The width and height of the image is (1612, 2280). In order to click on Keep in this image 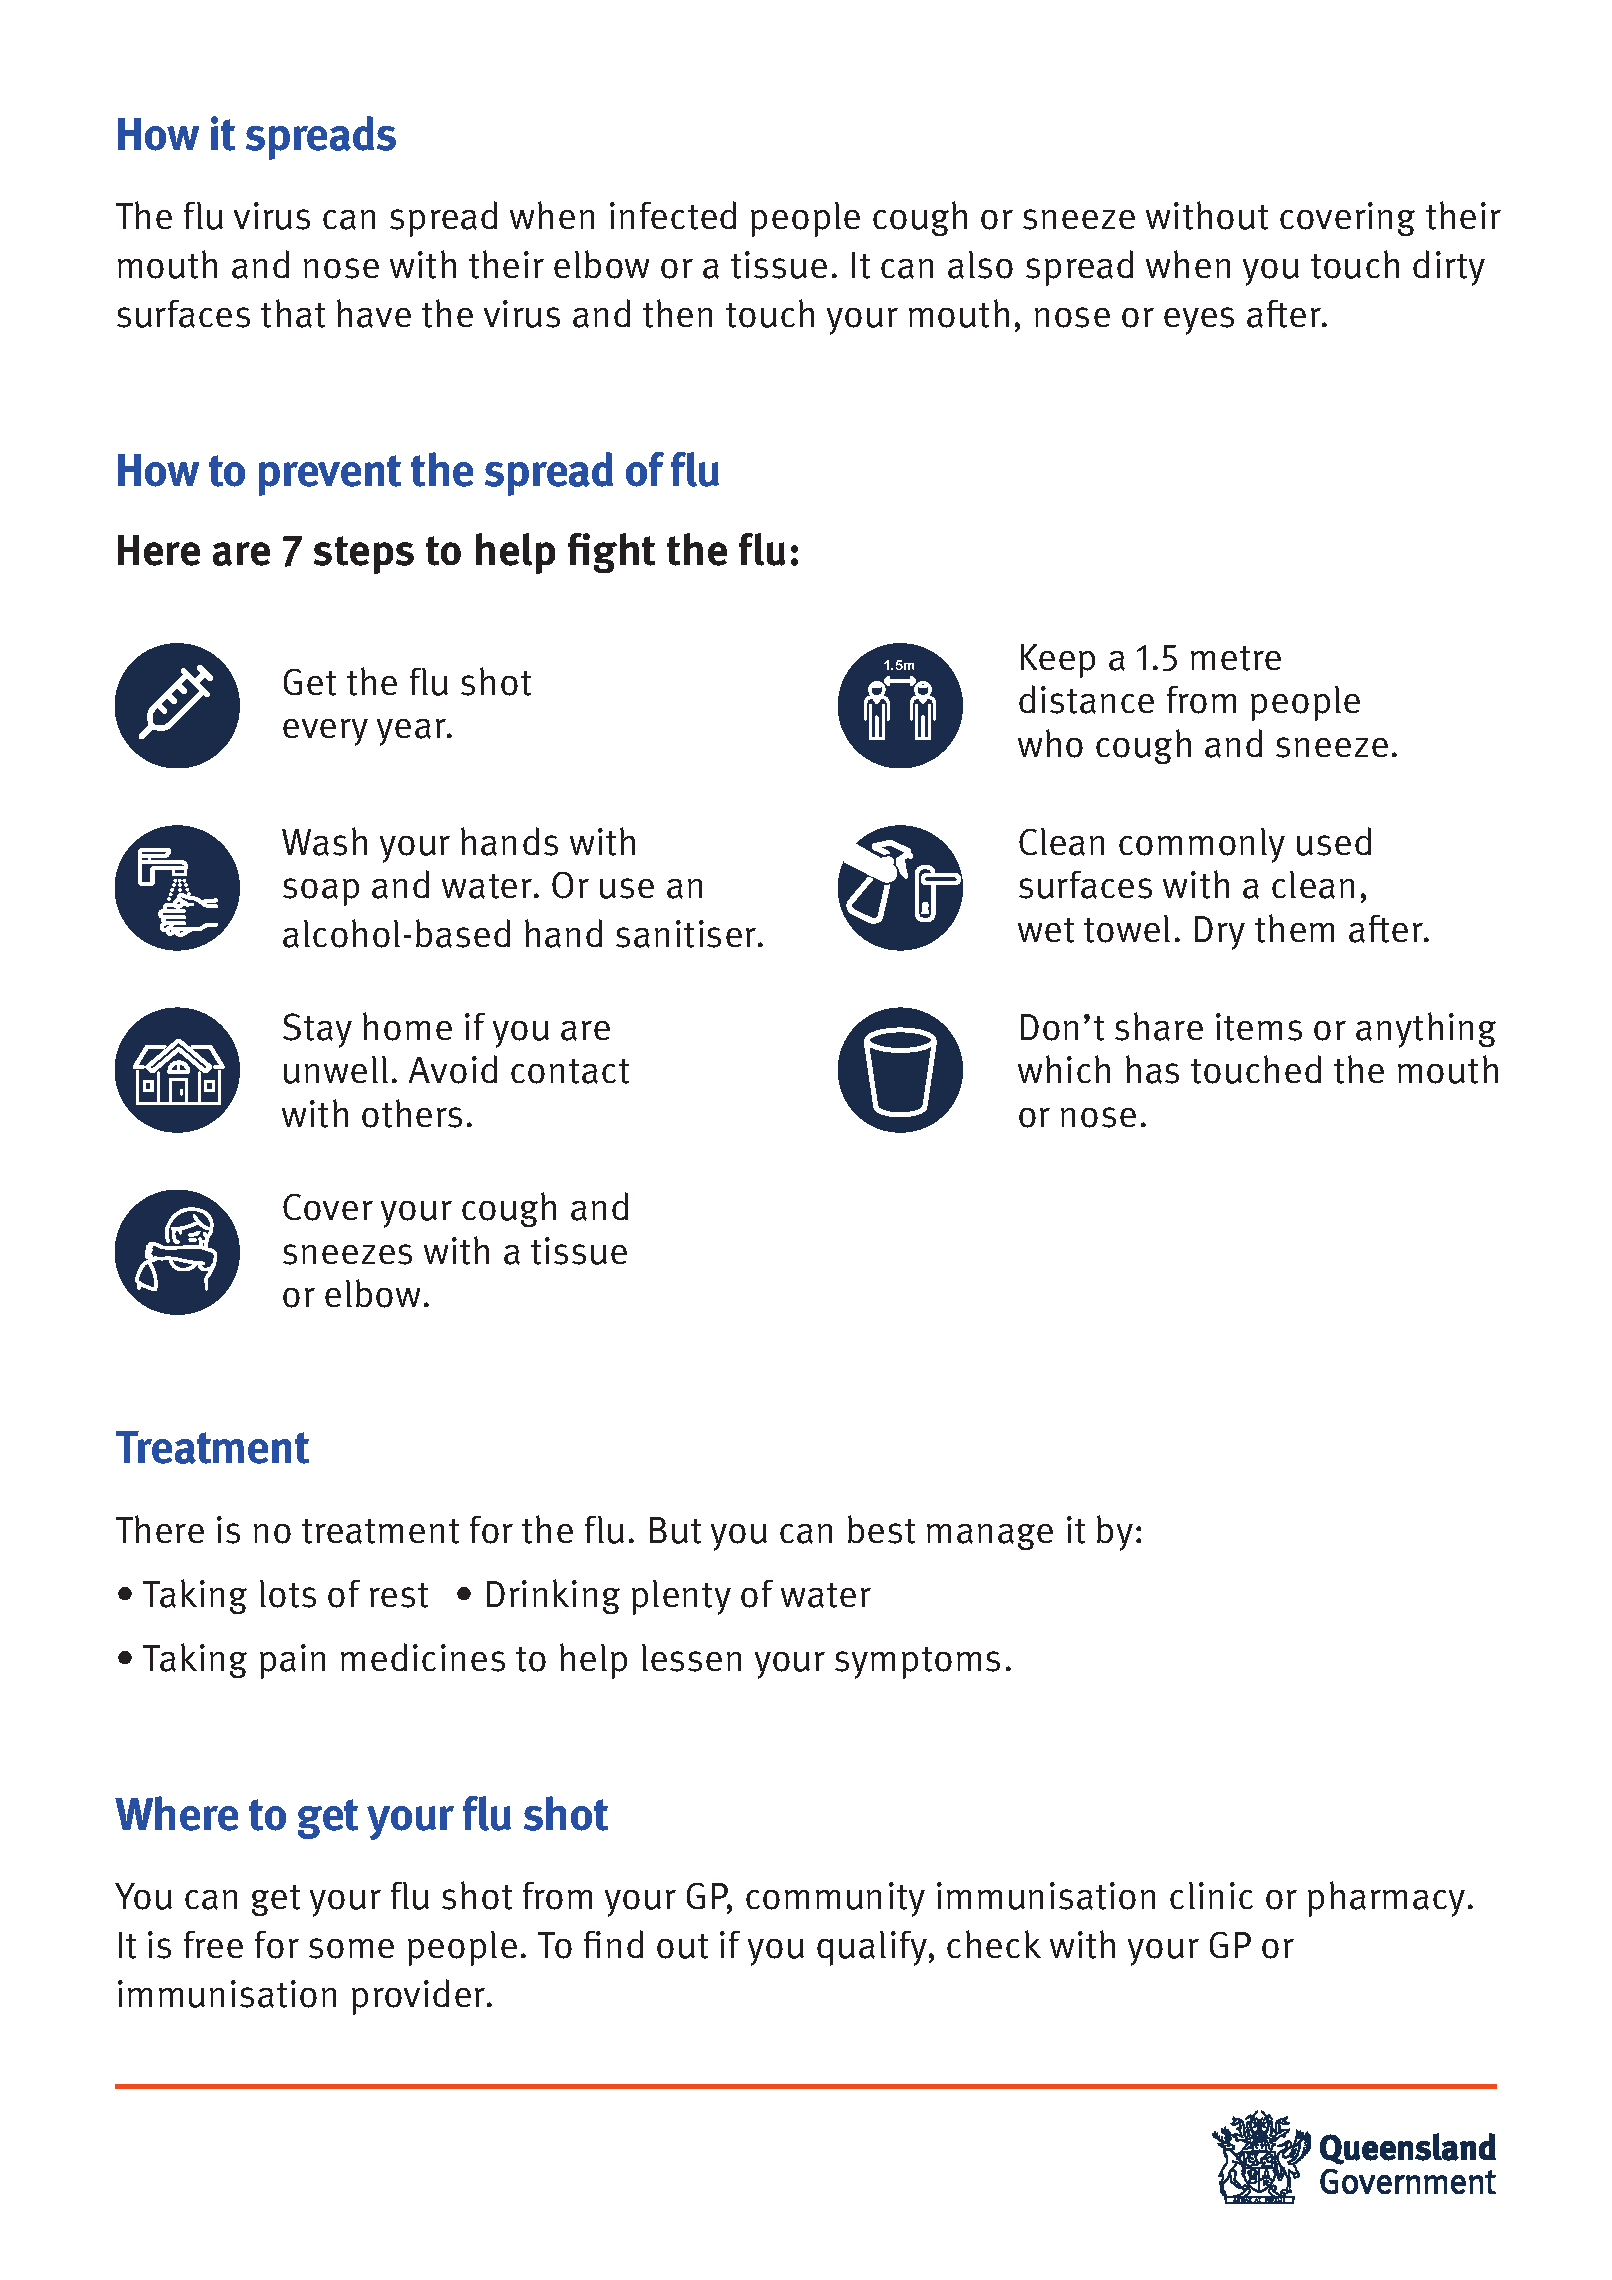, I will do `click(1058, 661)`.
